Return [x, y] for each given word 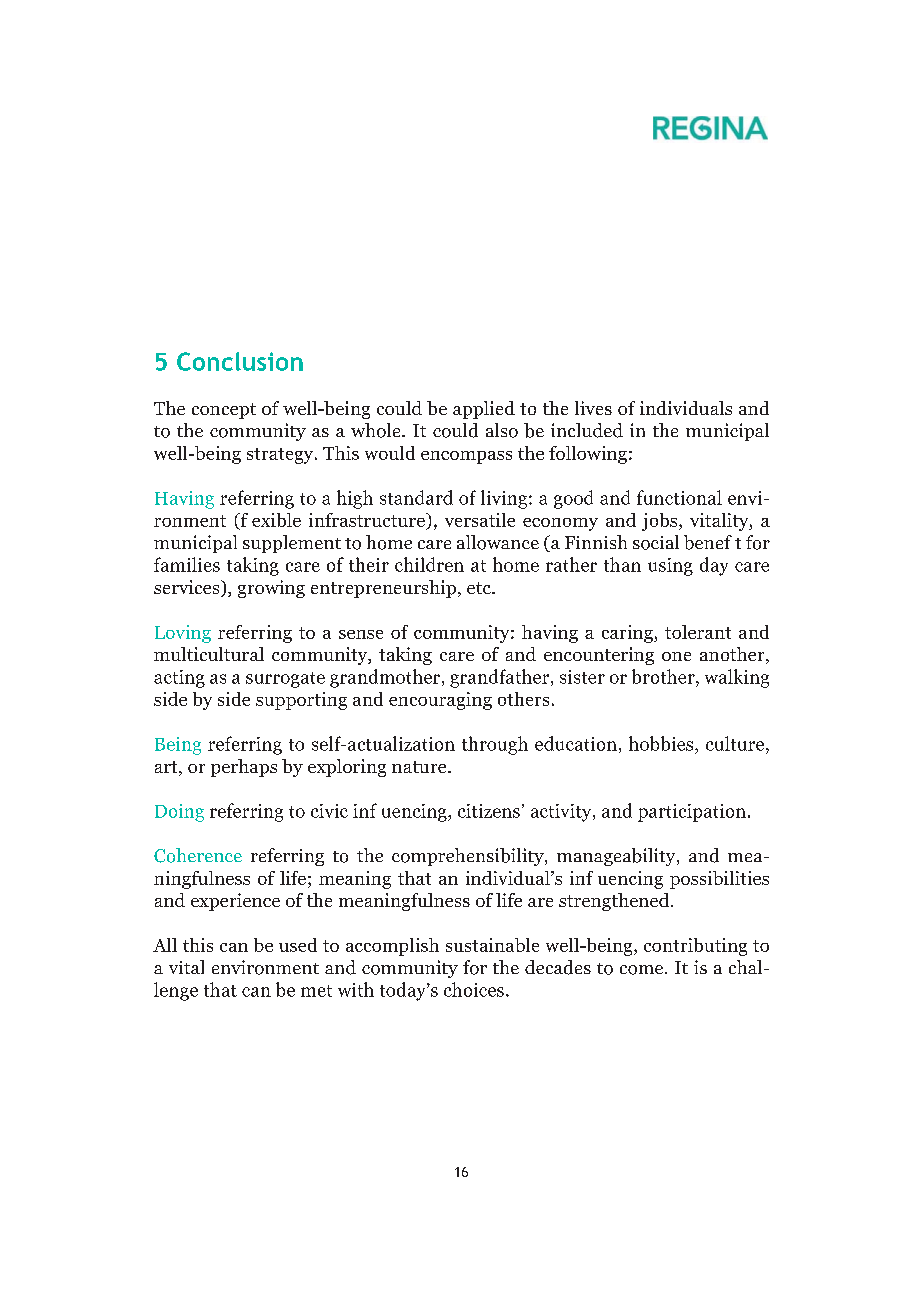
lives [593, 408]
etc [480, 588]
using [670, 567]
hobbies [662, 743]
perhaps [244, 768]
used [298, 945]
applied [484, 410]
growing [271, 589]
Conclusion [240, 361]
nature [420, 767]
